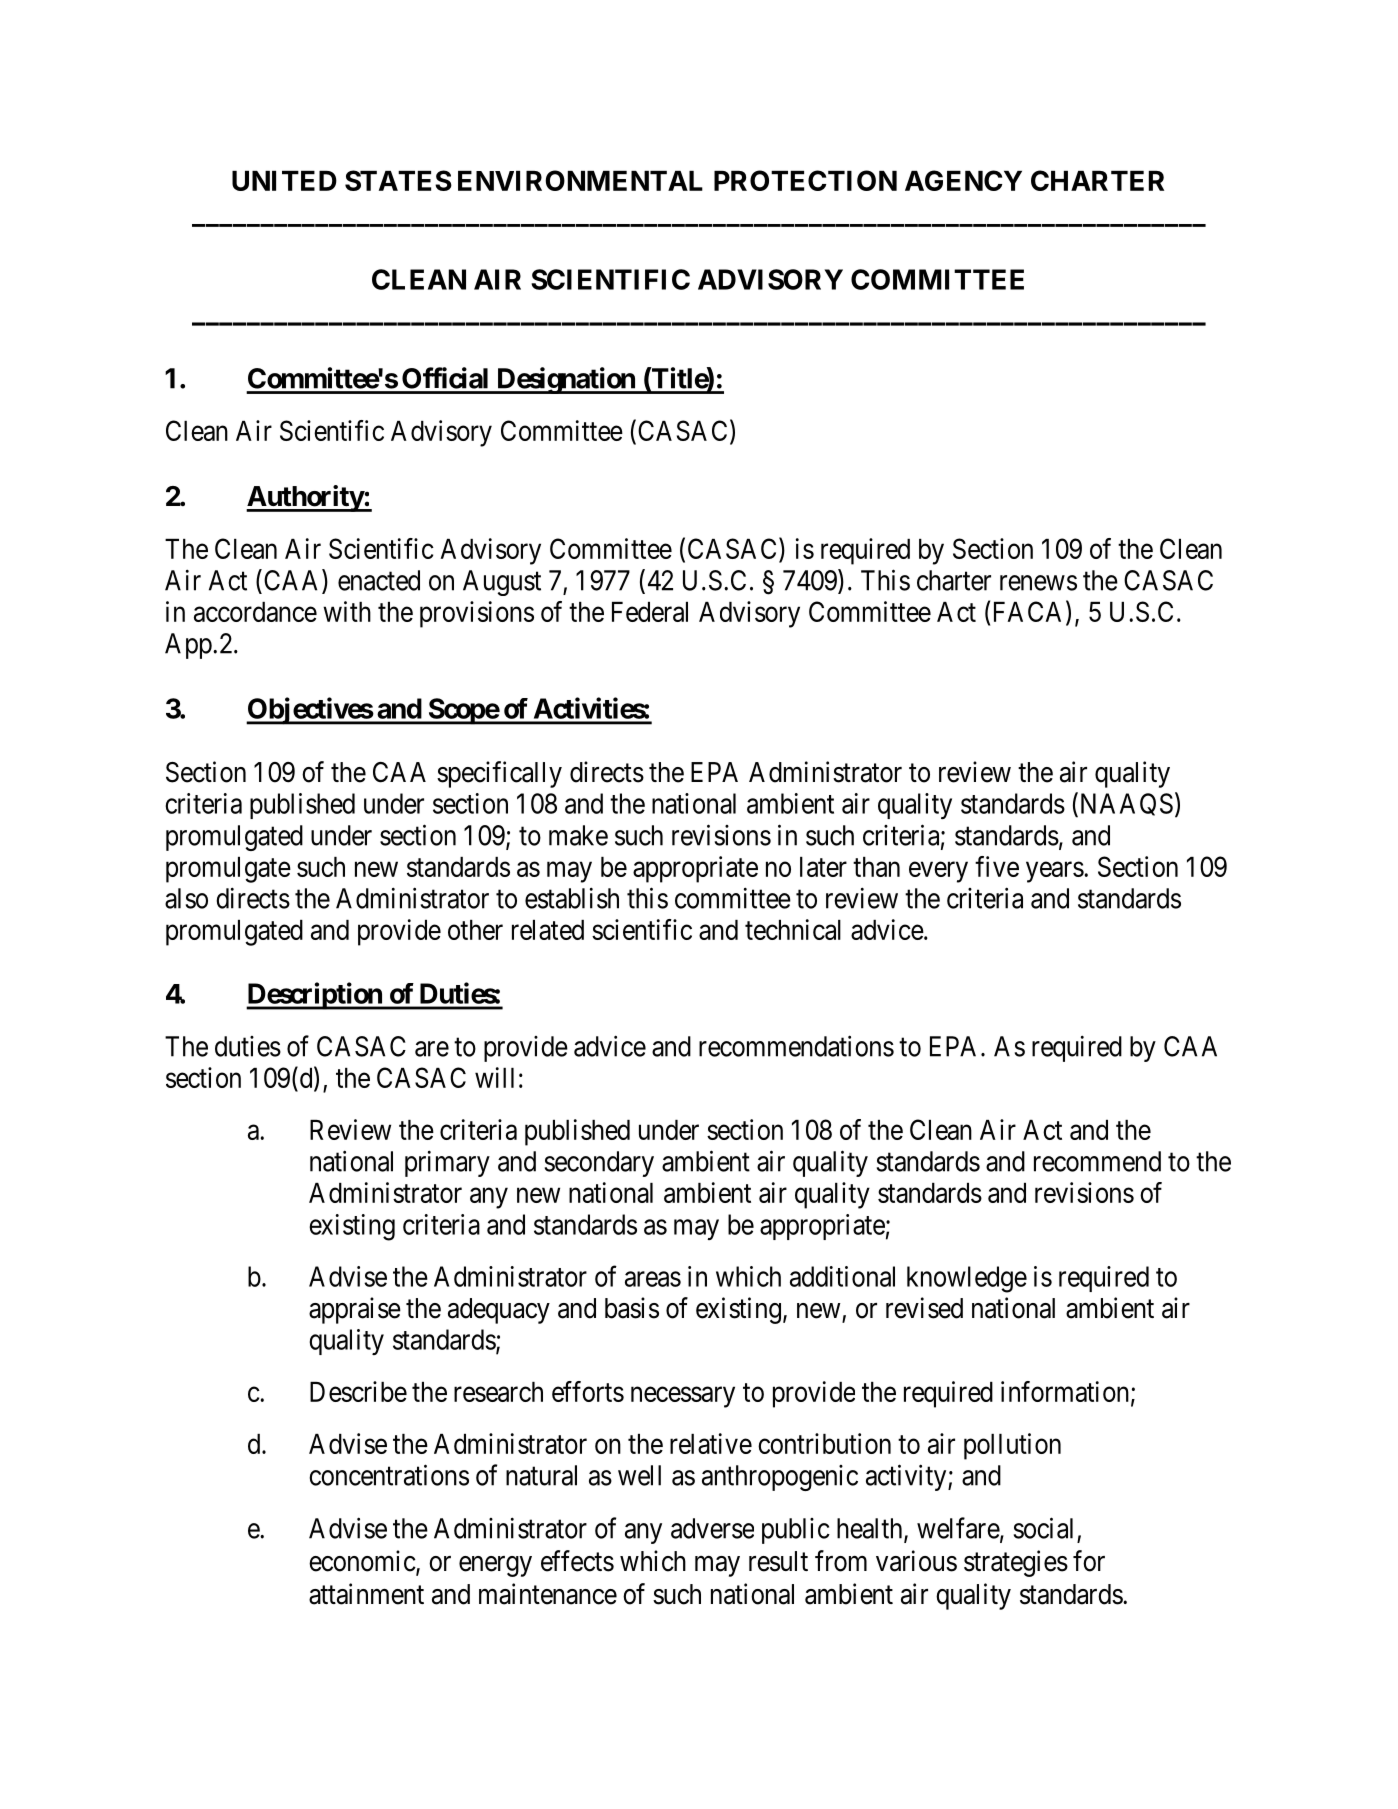  Describe the element at coordinates (632, 1308) in the screenshot. I see `basis` at that location.
